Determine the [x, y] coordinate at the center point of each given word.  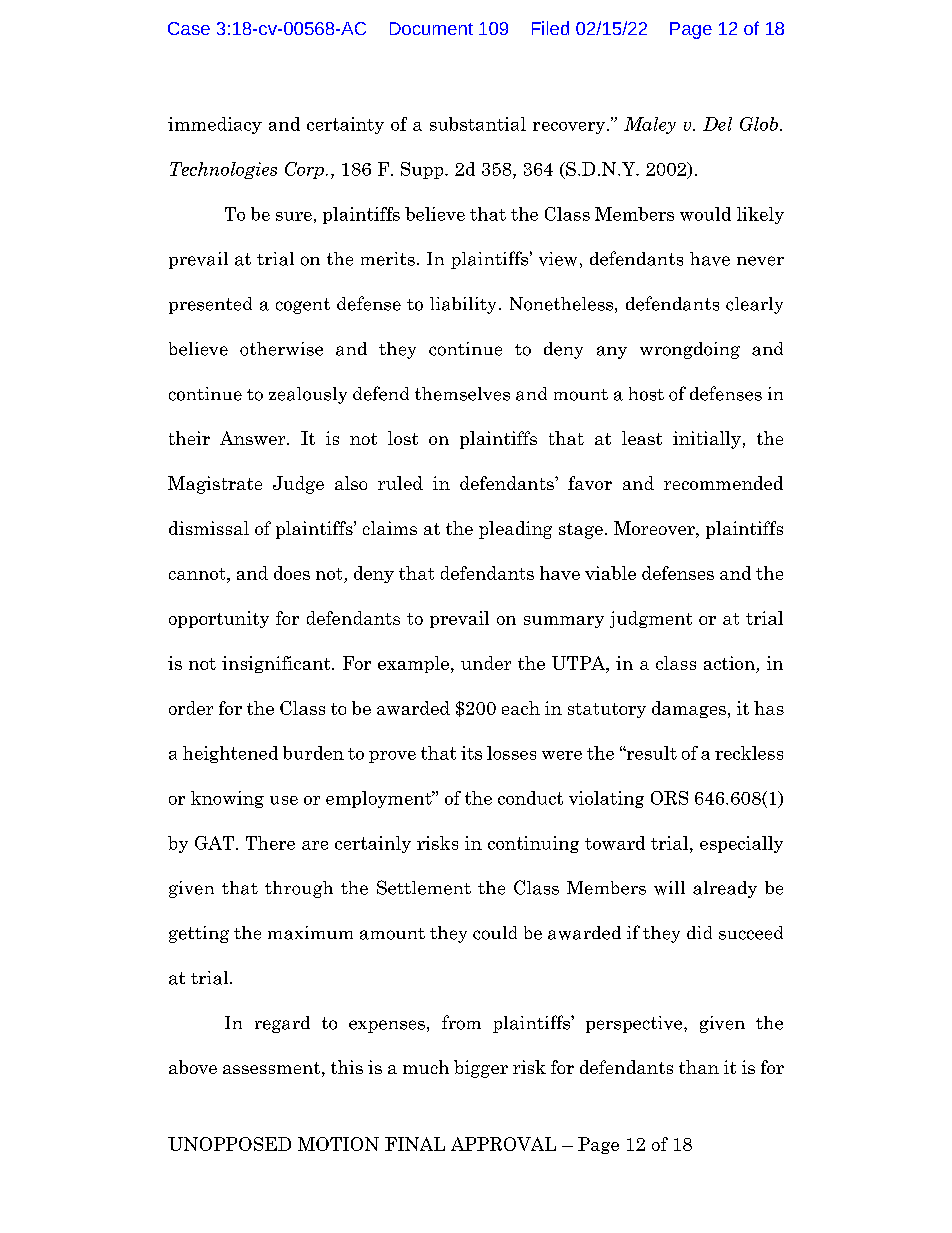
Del [717, 124]
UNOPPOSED [229, 1144]
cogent [303, 306]
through [299, 889]
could [495, 933]
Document [431, 28]
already [725, 889]
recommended [723, 483]
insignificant [277, 664]
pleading [515, 530]
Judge [298, 485]
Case [189, 28]
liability [463, 305]
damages [689, 709]
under [486, 663]
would [705, 214]
